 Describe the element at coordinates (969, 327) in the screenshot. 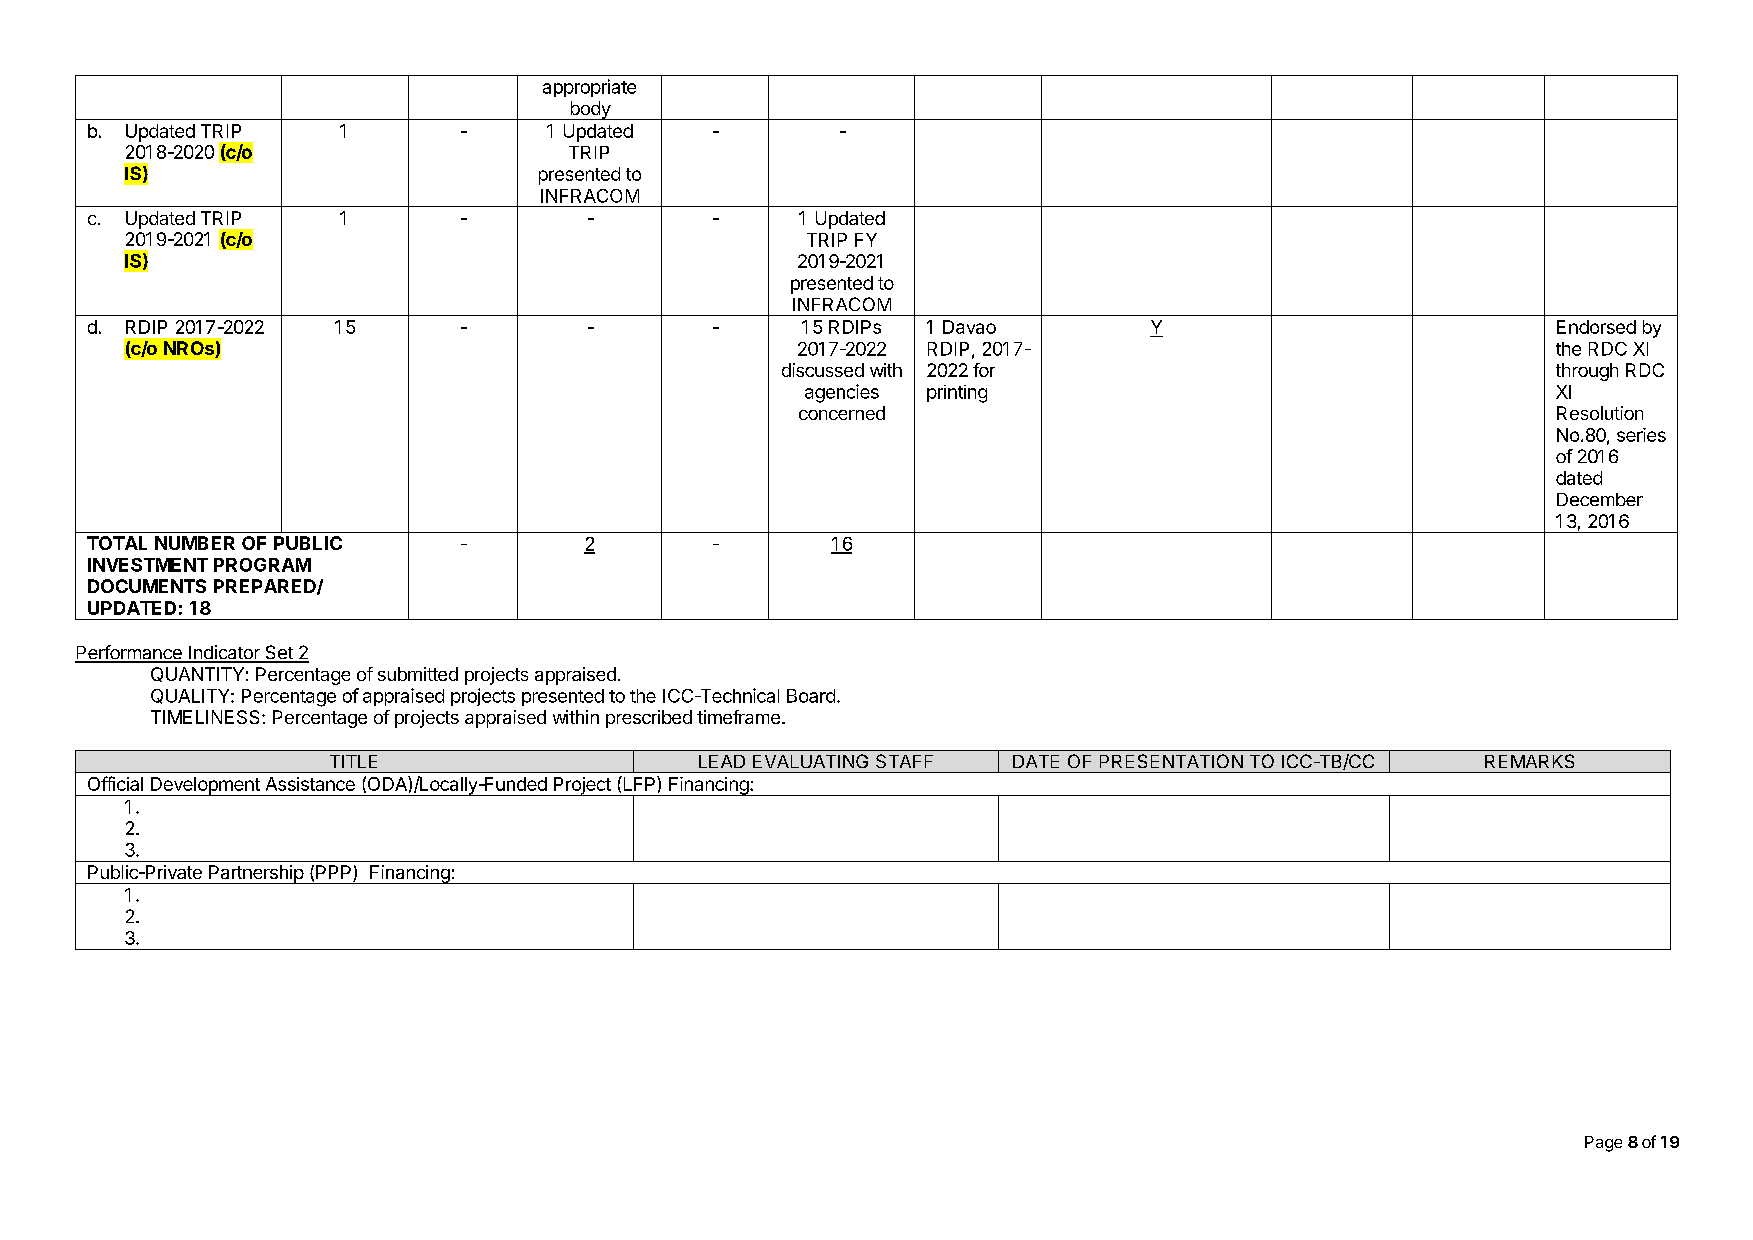

I see `Davao` at that location.
